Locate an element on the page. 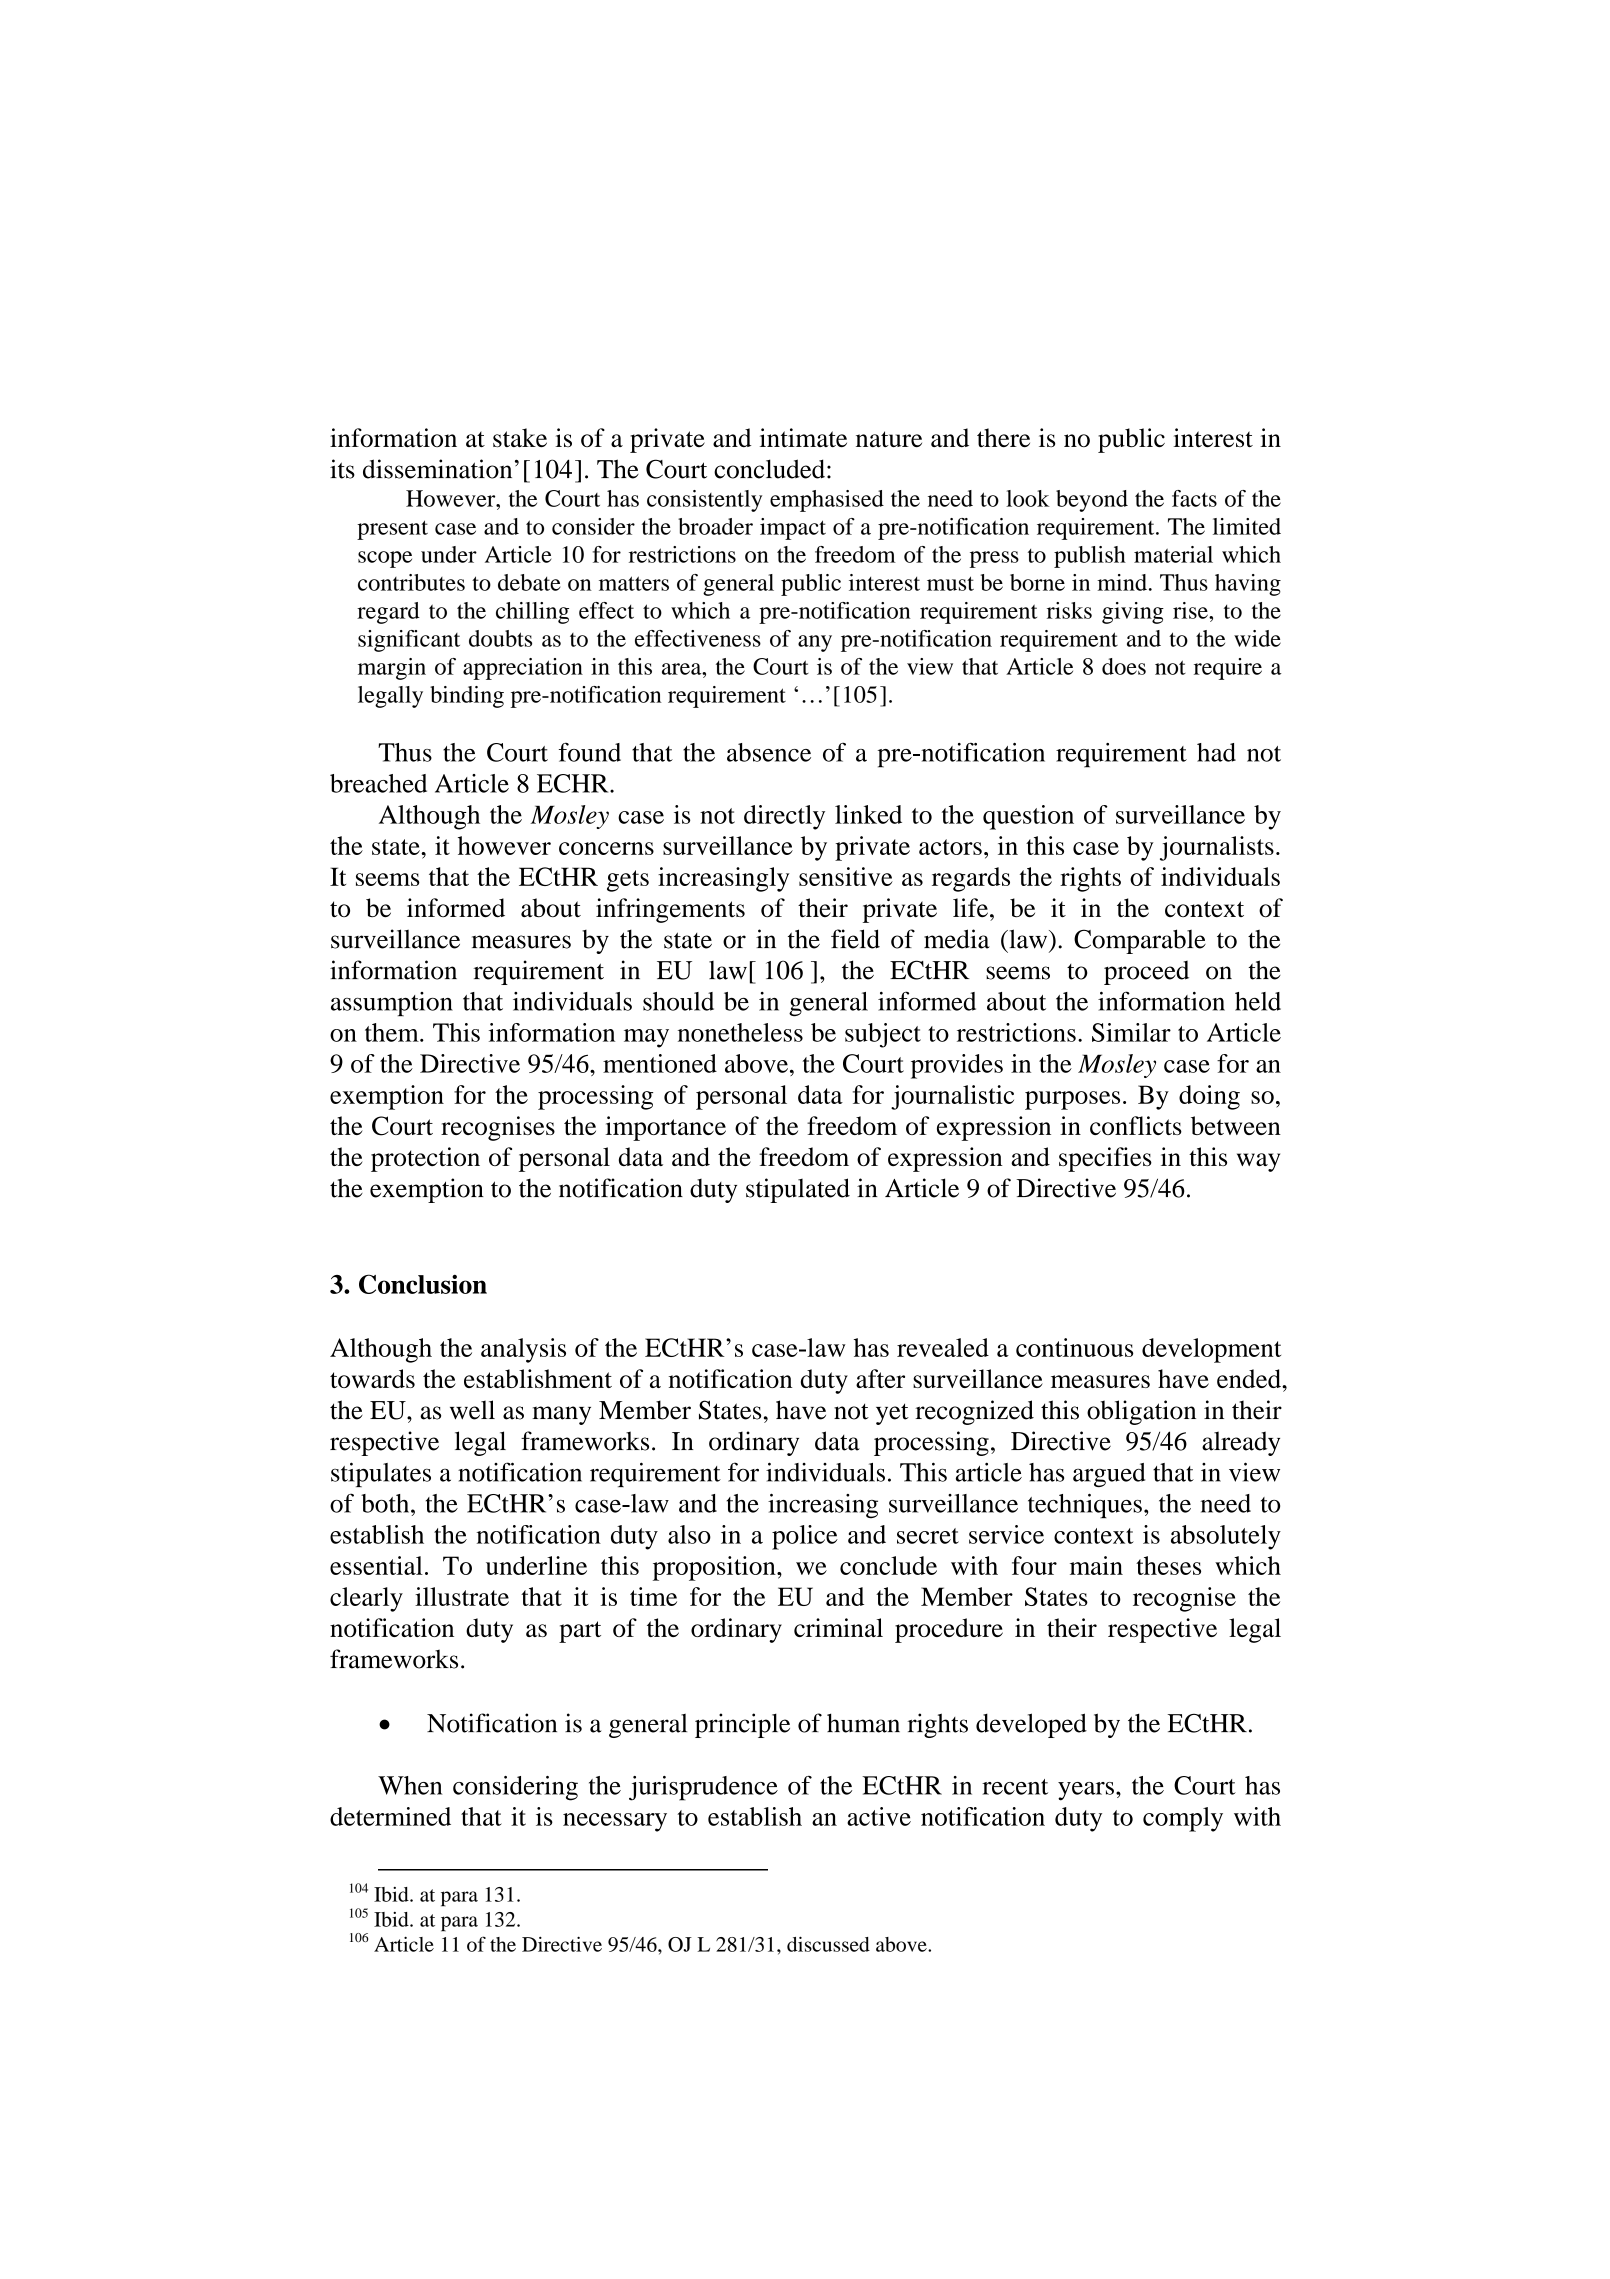  comply is located at coordinates (1183, 1819).
